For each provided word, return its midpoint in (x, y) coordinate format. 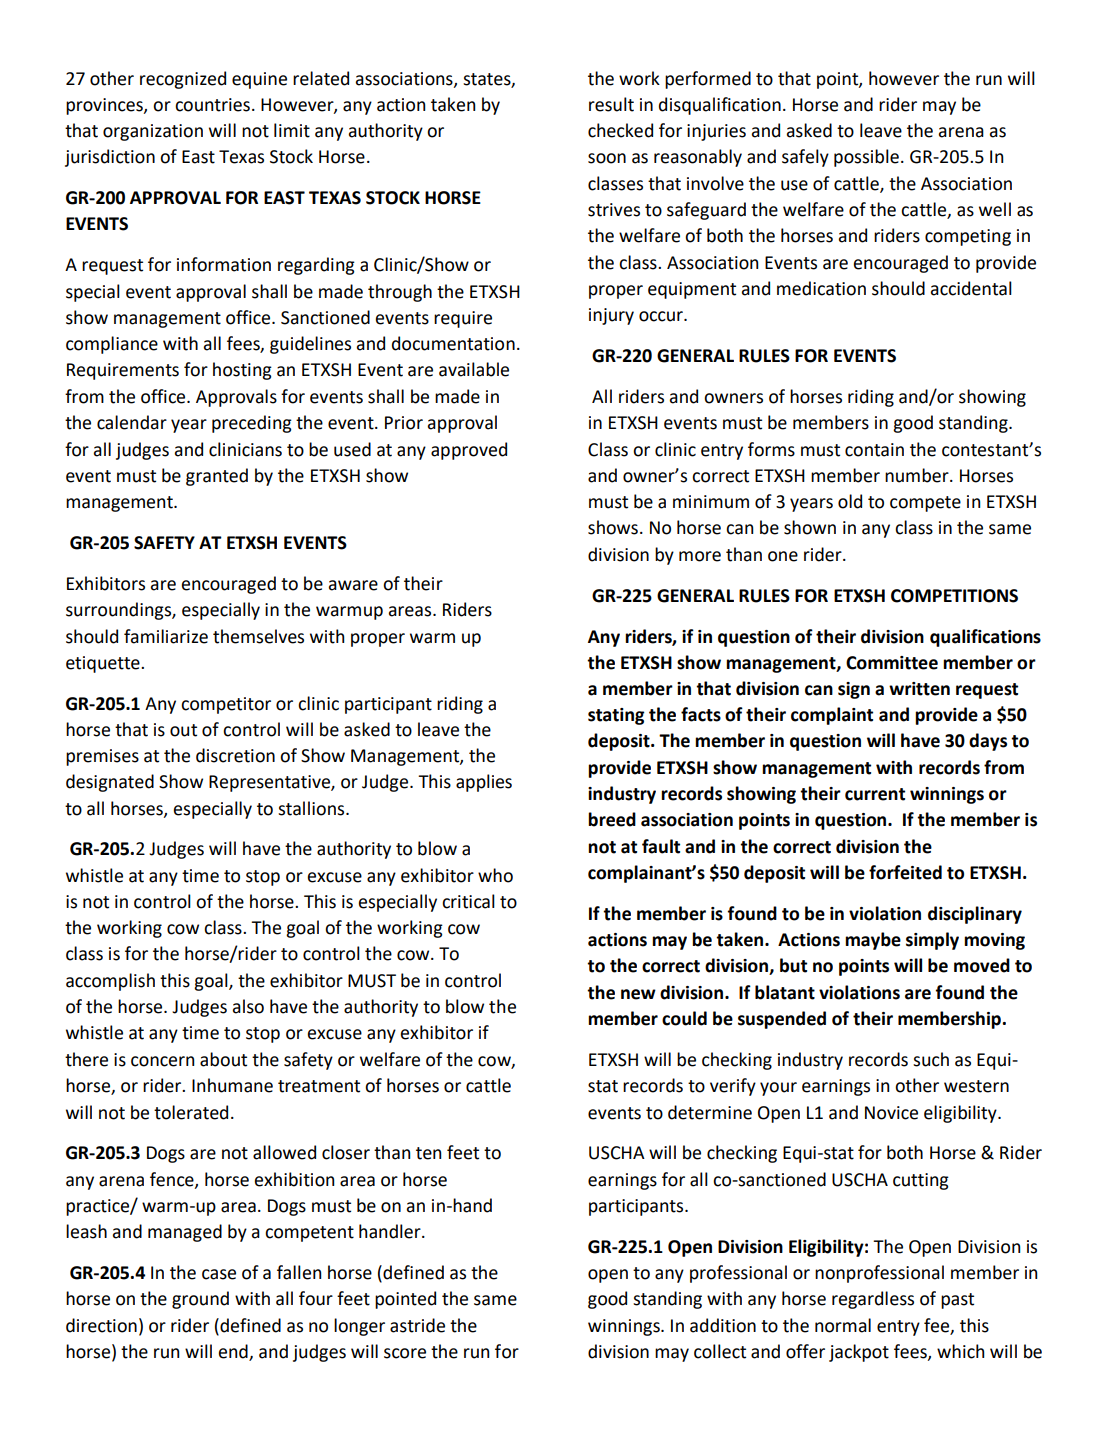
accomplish (110, 982)
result (611, 104)
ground (200, 1300)
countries (212, 105)
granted (217, 477)
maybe (873, 941)
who (495, 875)
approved (469, 451)
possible (866, 158)
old (850, 501)
